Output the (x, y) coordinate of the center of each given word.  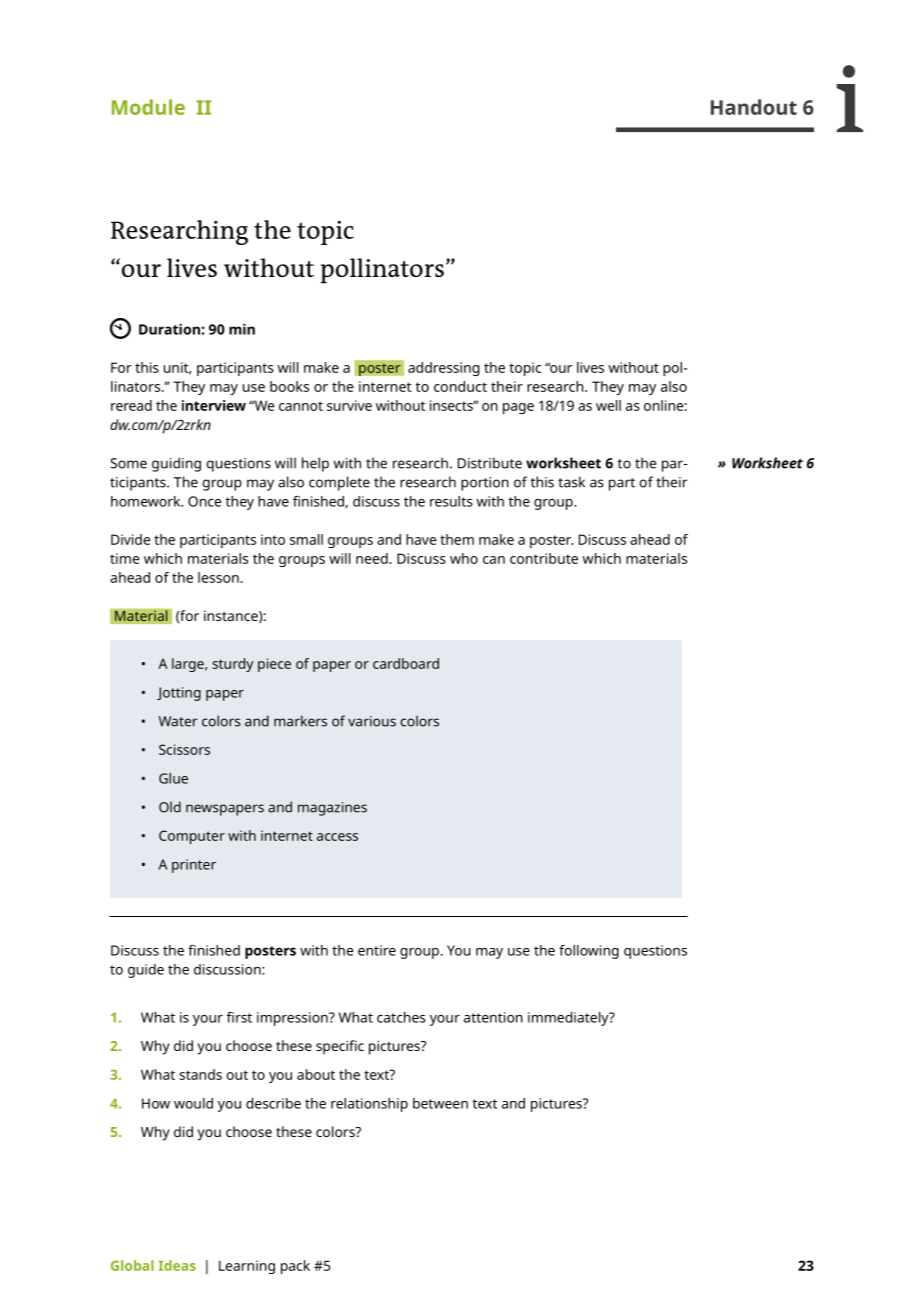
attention (493, 1017)
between (440, 1103)
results (451, 501)
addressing (444, 369)
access (337, 837)
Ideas (177, 1265)
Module (148, 107)
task (571, 482)
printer (194, 866)
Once (204, 501)
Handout (754, 107)
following (589, 952)
